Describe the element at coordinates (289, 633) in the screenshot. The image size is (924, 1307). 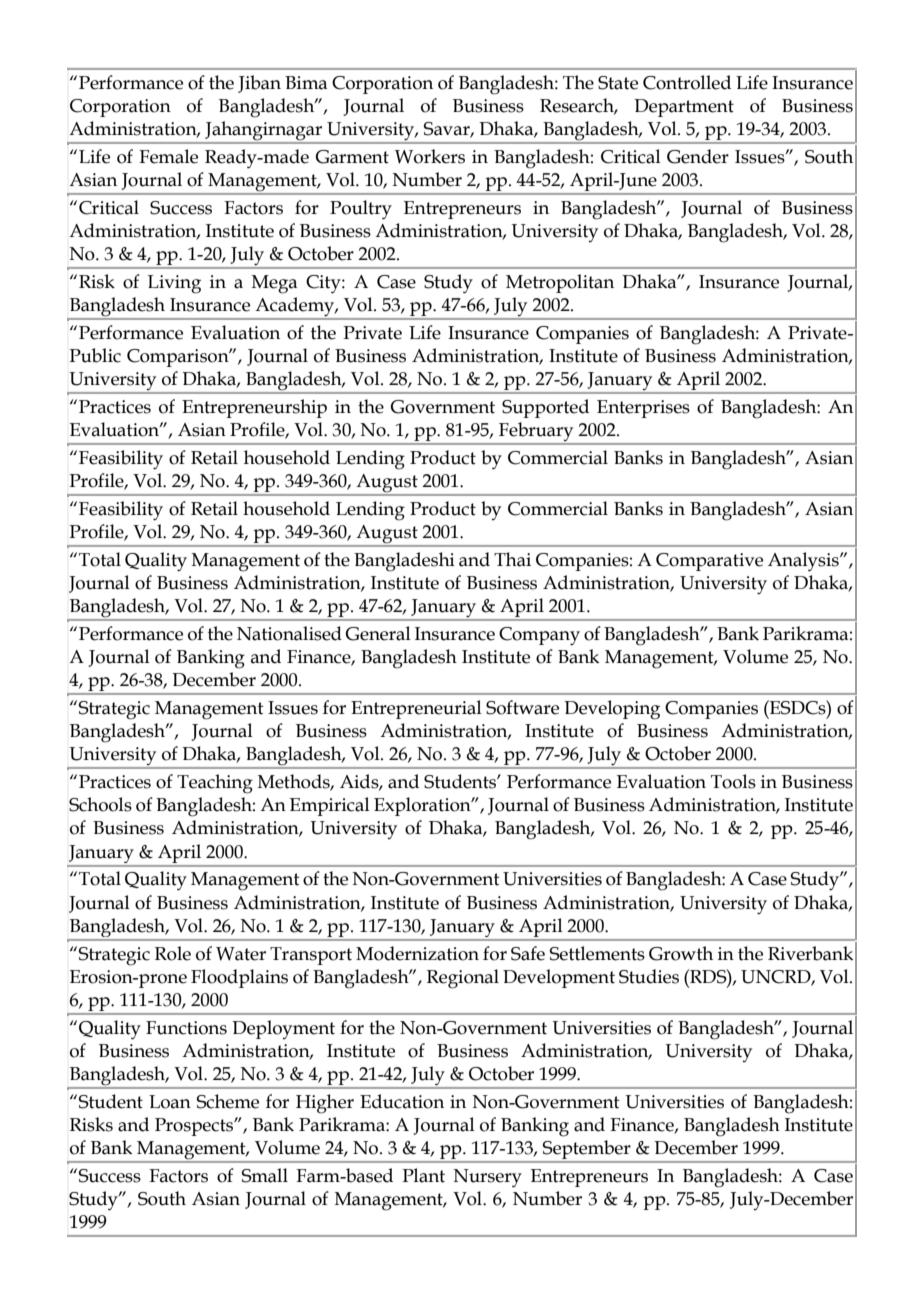
I see `Nationalised` at that location.
